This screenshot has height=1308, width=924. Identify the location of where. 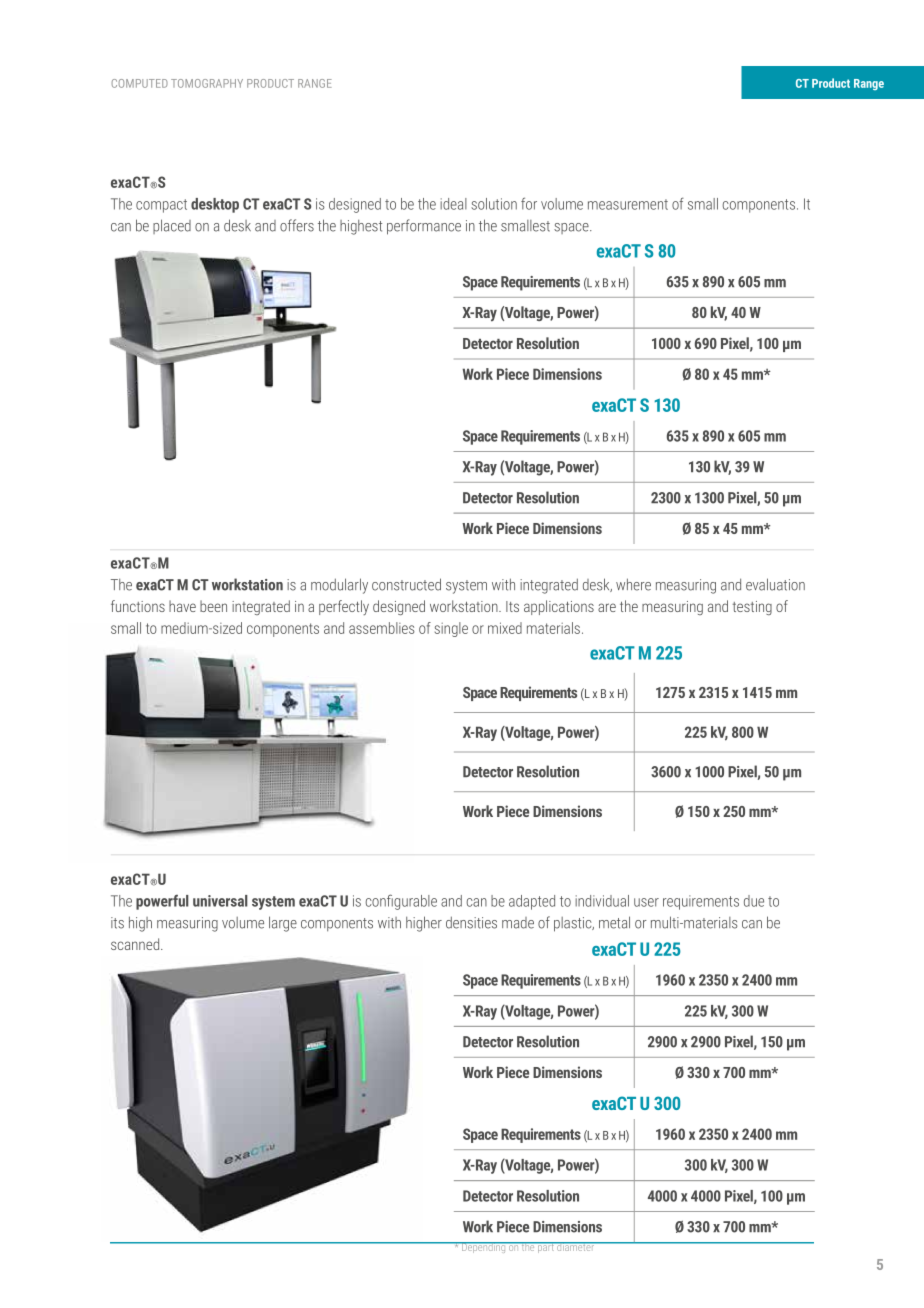
(633, 584).
